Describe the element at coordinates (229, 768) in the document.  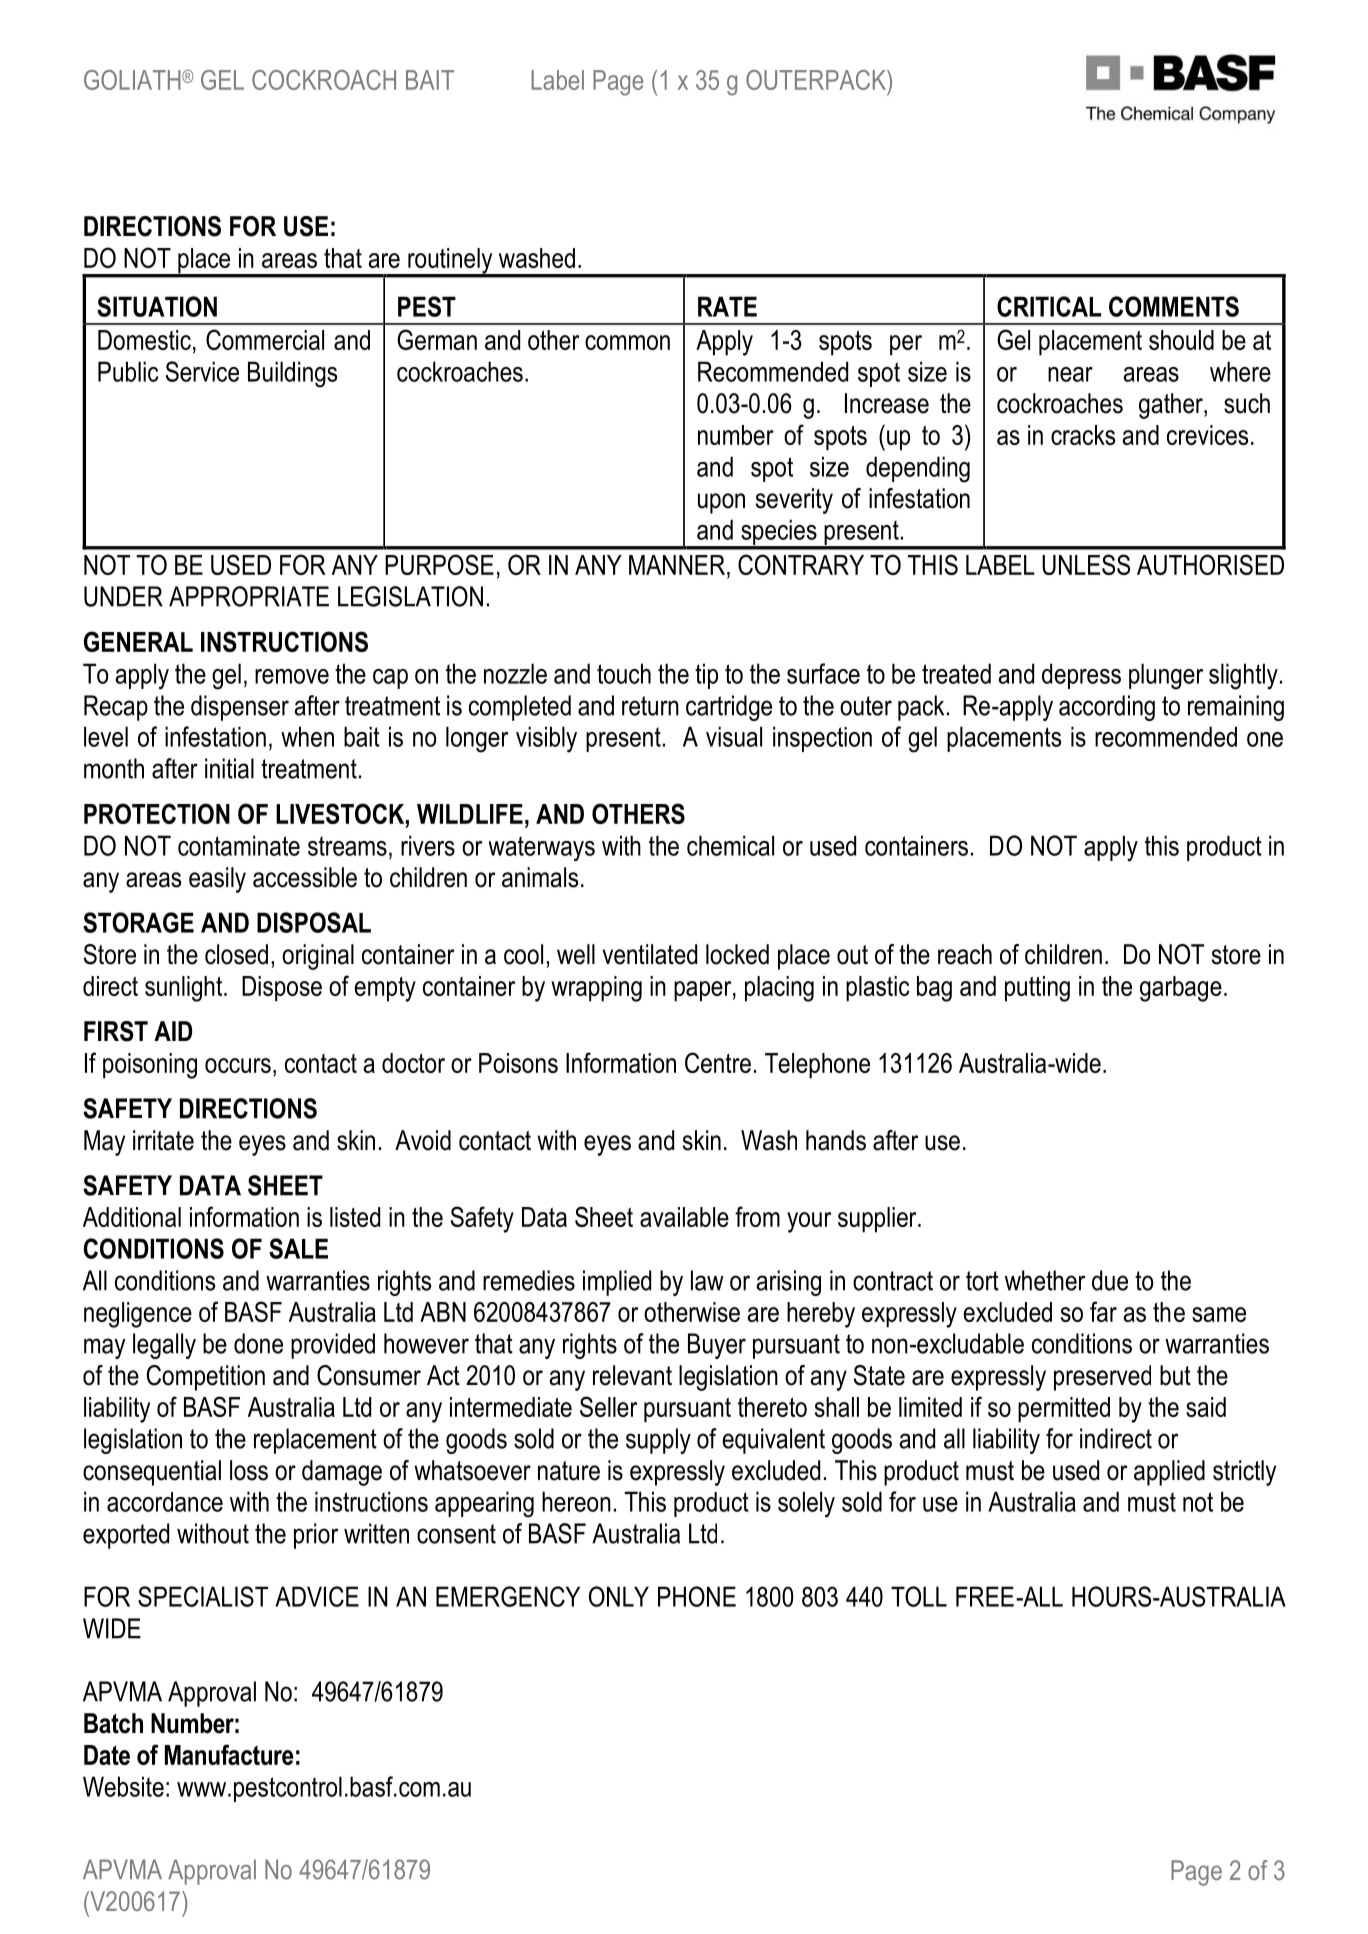
I see `initial` at that location.
